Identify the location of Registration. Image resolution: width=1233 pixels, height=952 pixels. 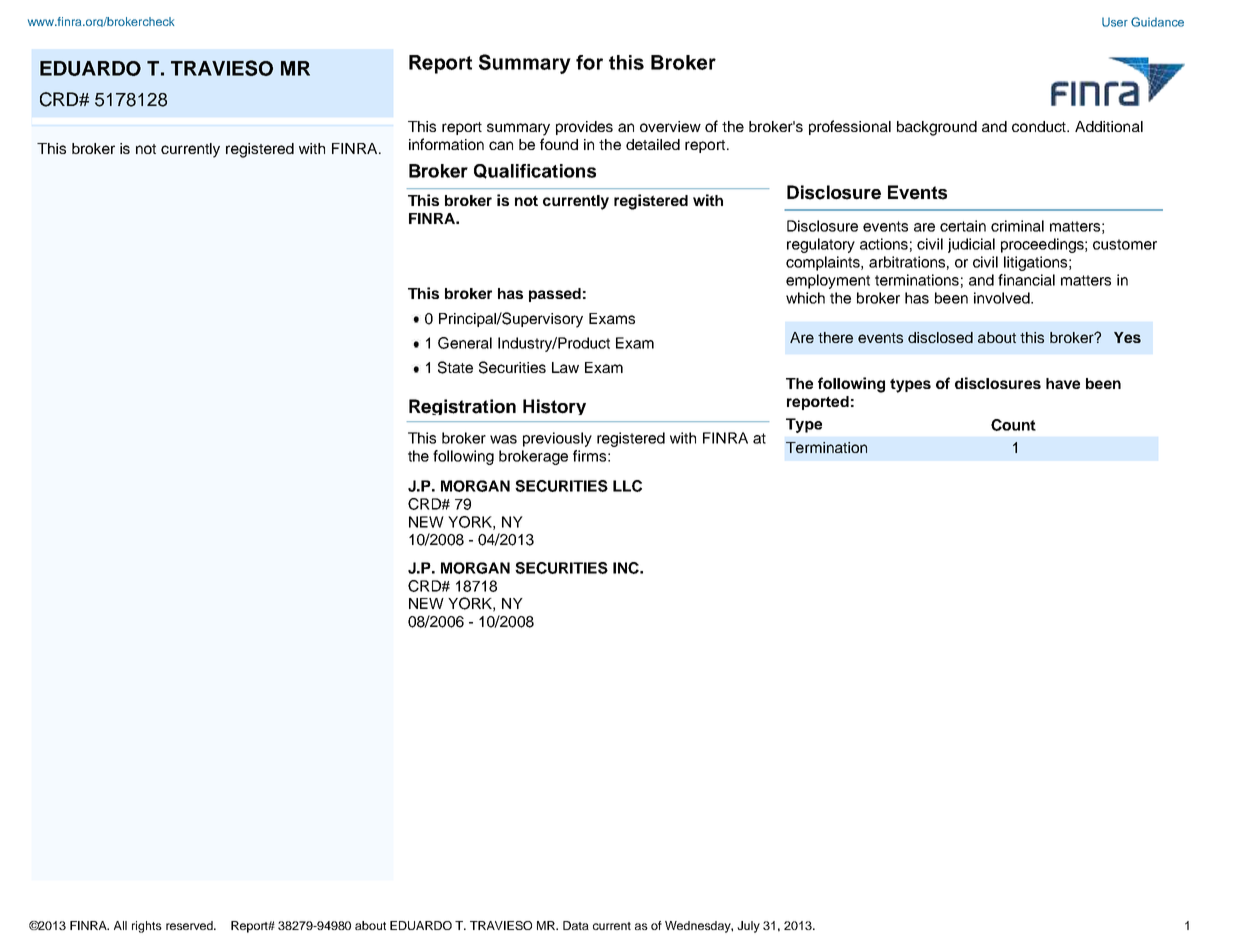
(462, 407).
